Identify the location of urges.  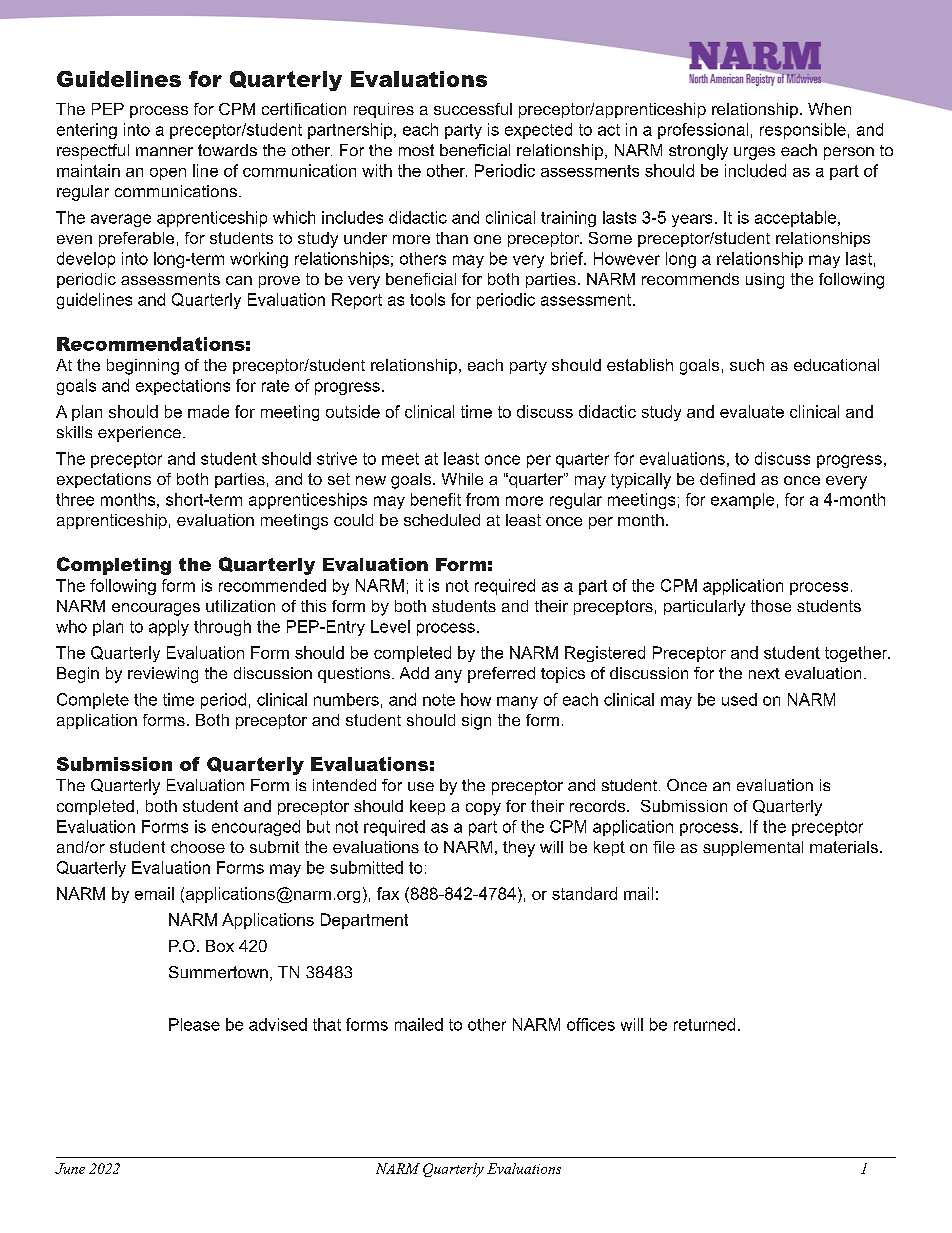
(754, 153).
